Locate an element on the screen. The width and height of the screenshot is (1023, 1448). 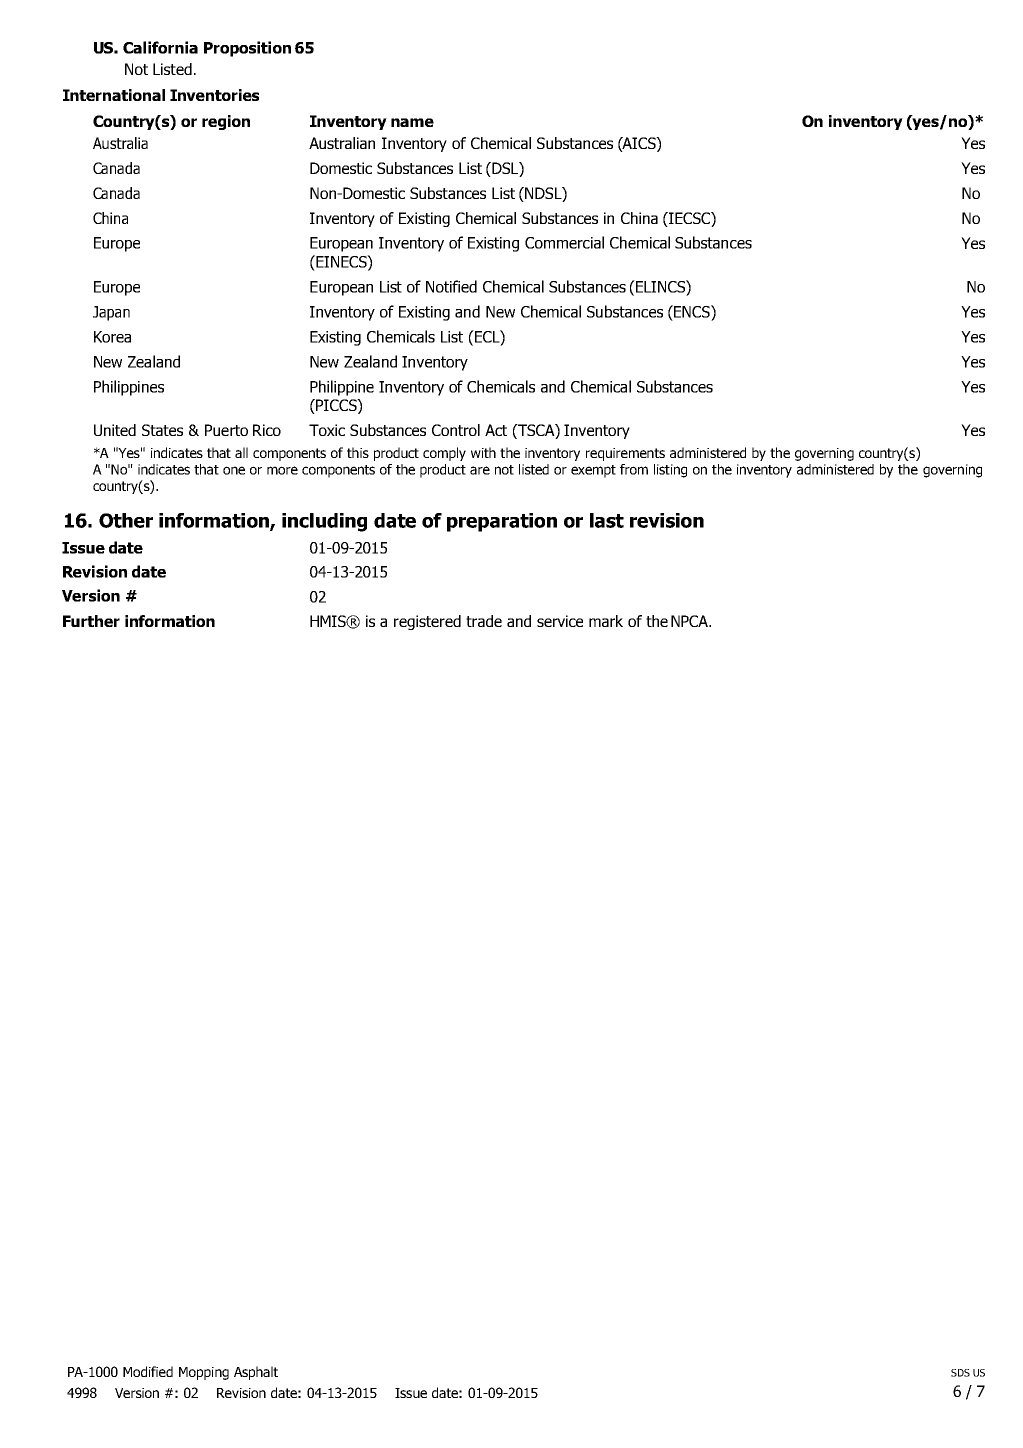
requirements is located at coordinates (625, 454).
